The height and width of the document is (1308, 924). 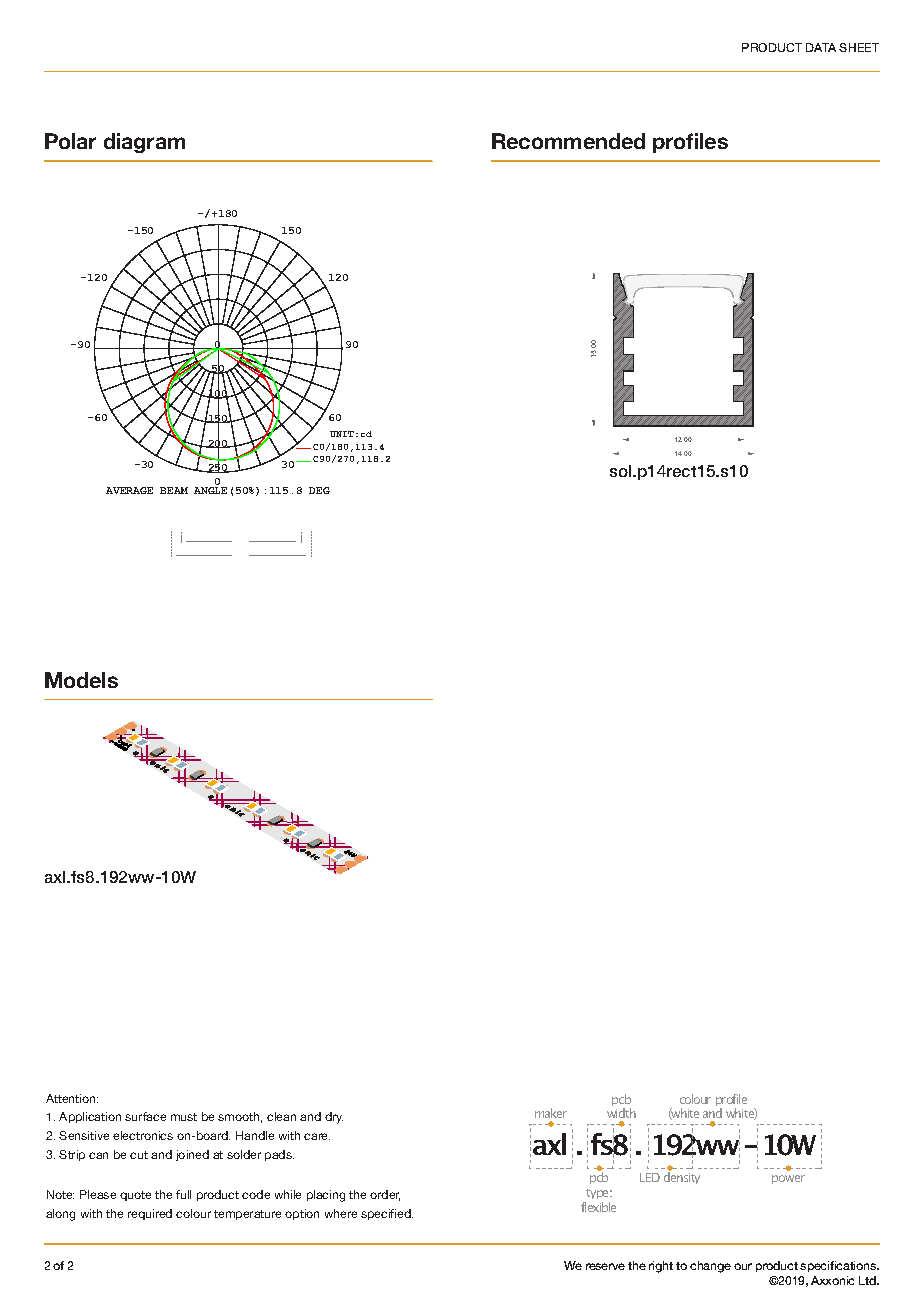 I want to click on DATA, so click(x=821, y=47).
